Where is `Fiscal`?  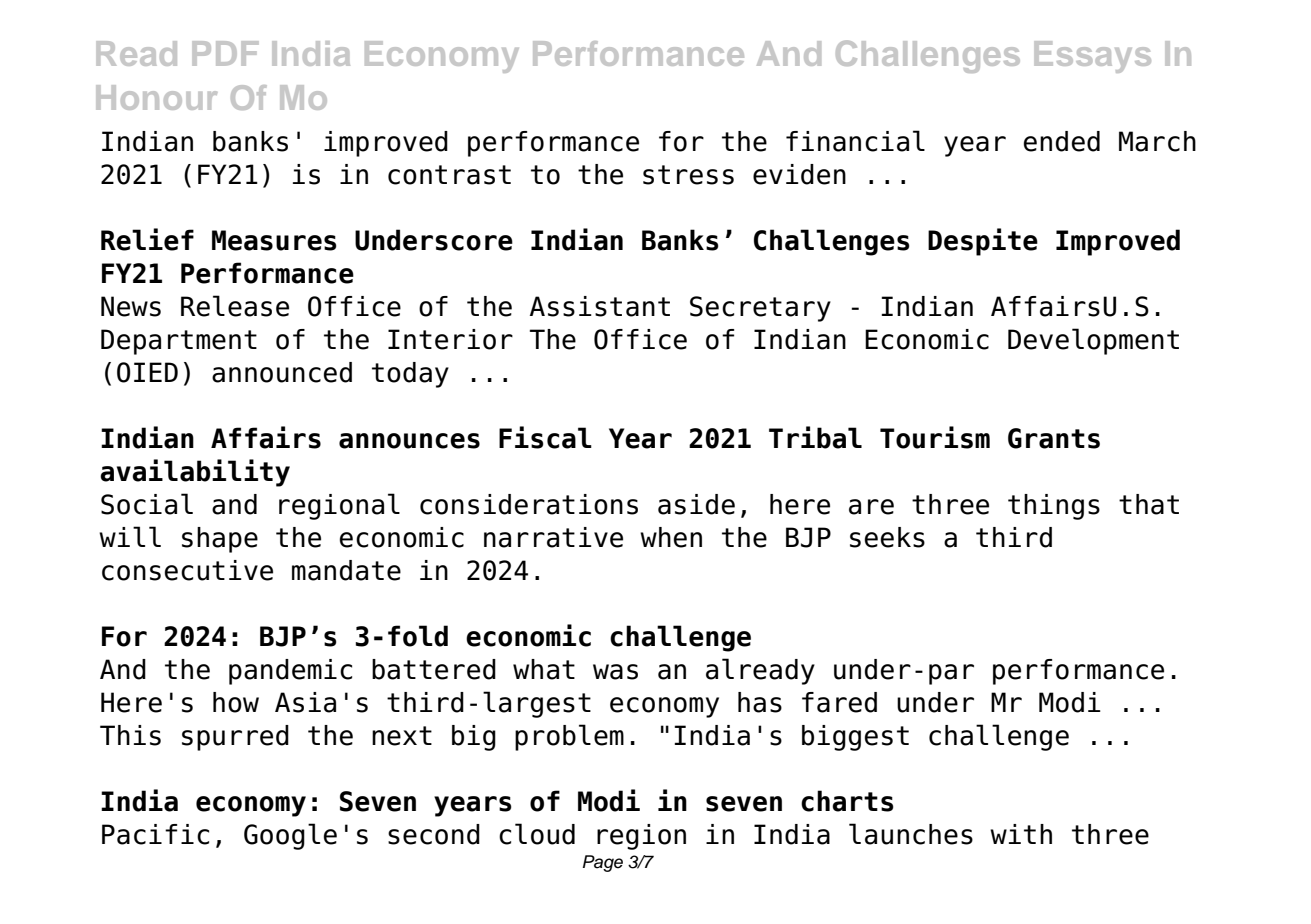
Fiscal is located at coordinates (545, 437).
